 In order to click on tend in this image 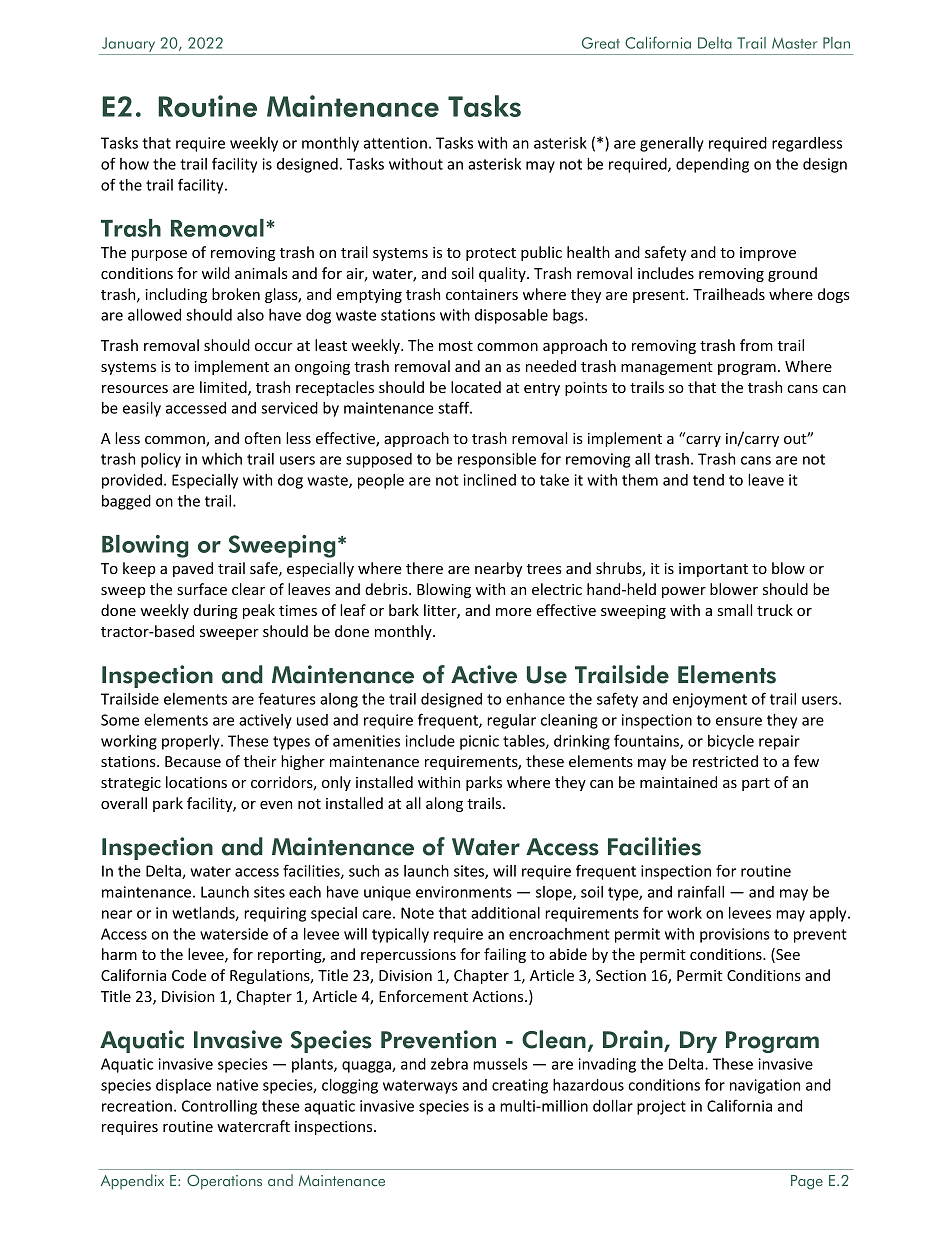, I will do `click(708, 480)`.
